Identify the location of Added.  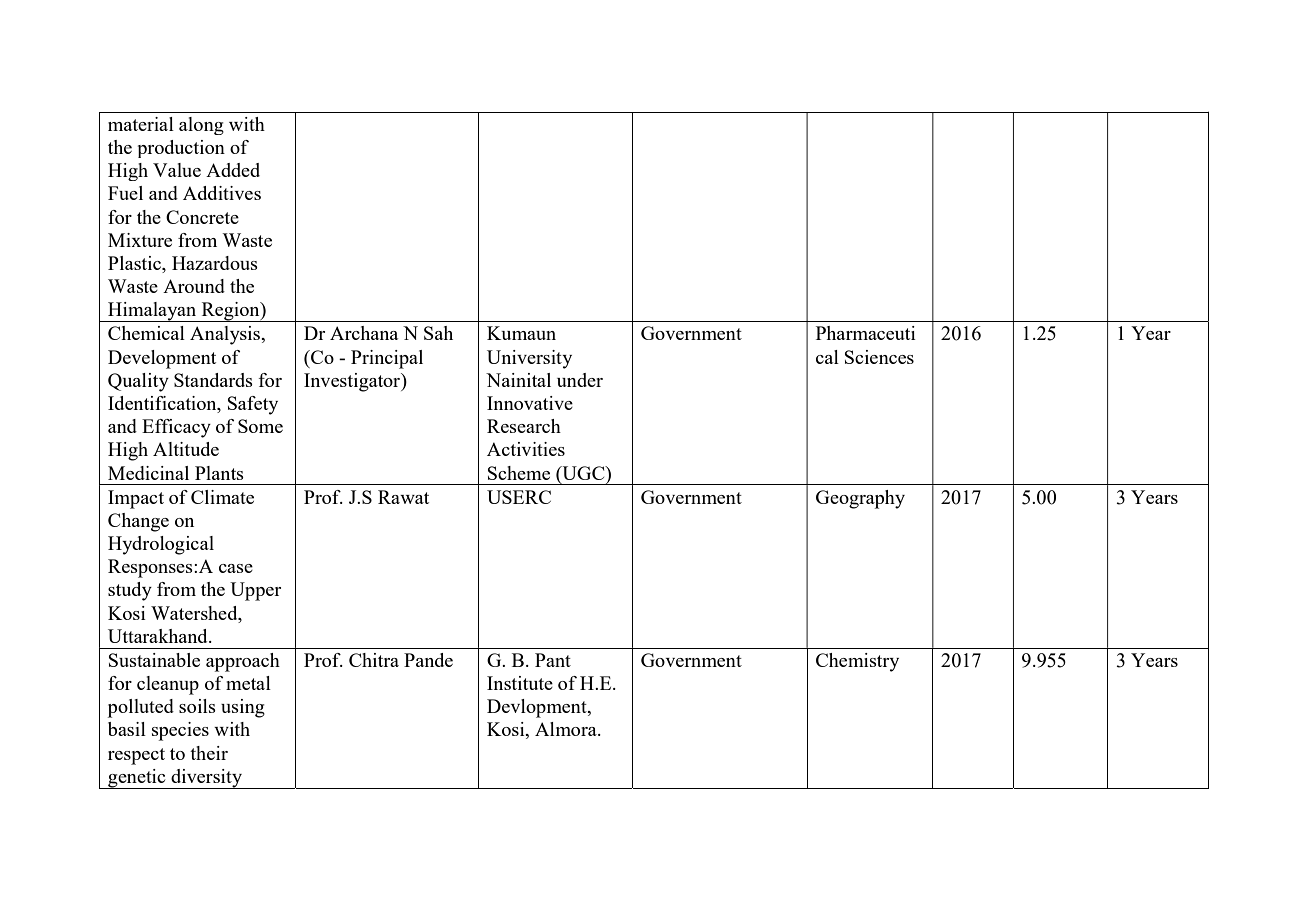
(233, 170).
